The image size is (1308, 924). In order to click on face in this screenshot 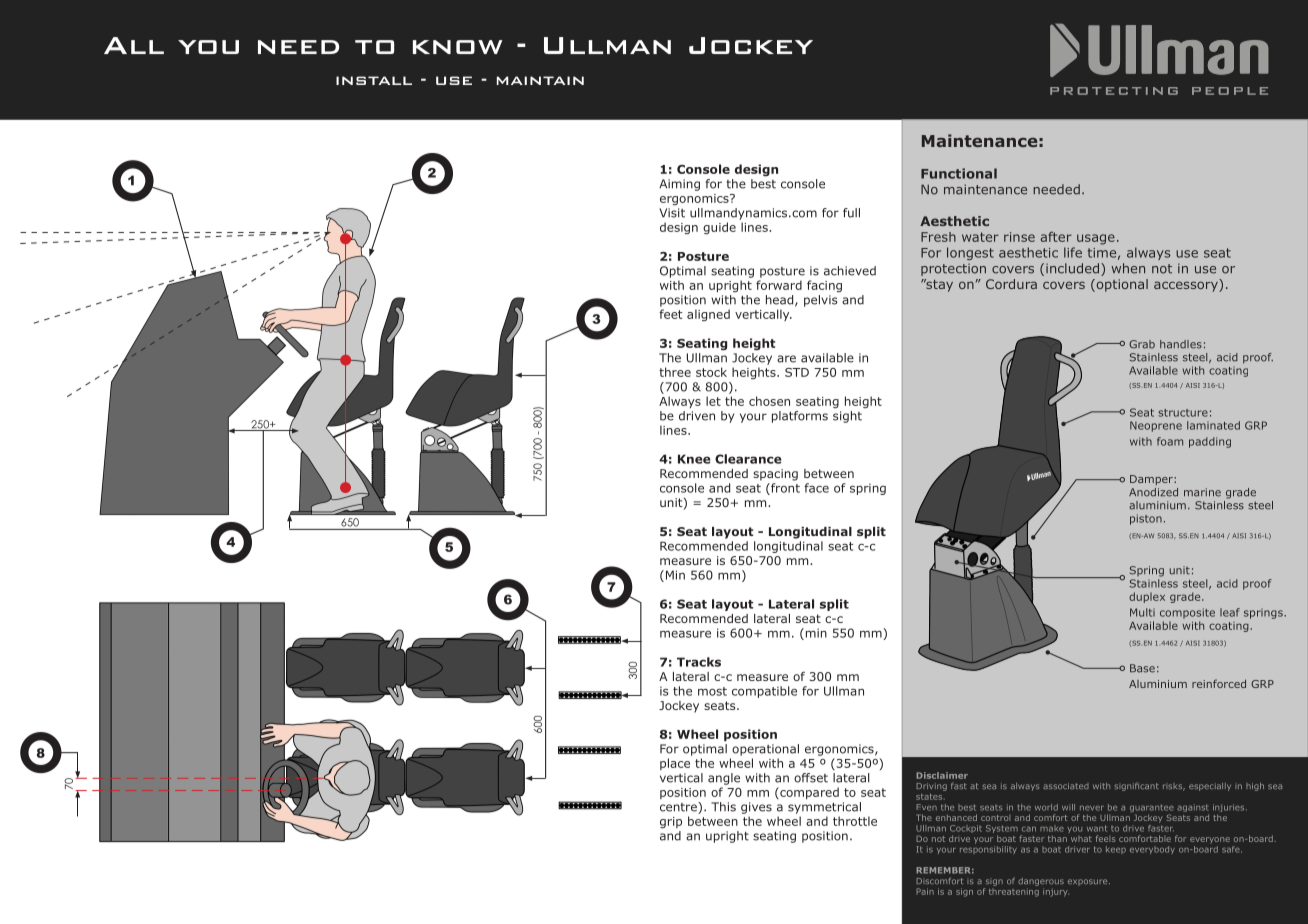, I will do `click(816, 488)`.
